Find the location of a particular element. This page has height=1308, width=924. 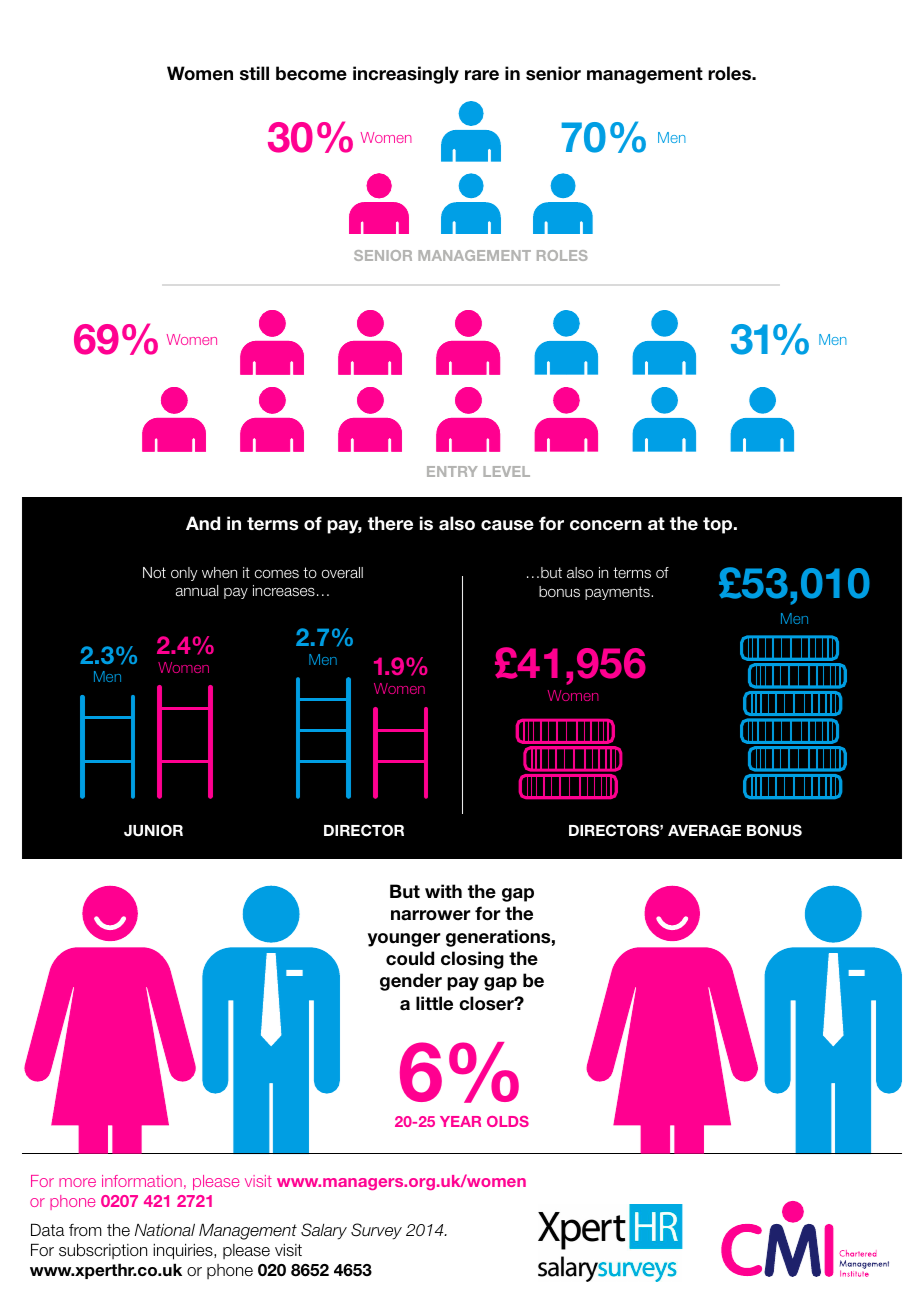

JUNIOR is located at coordinates (153, 830).
